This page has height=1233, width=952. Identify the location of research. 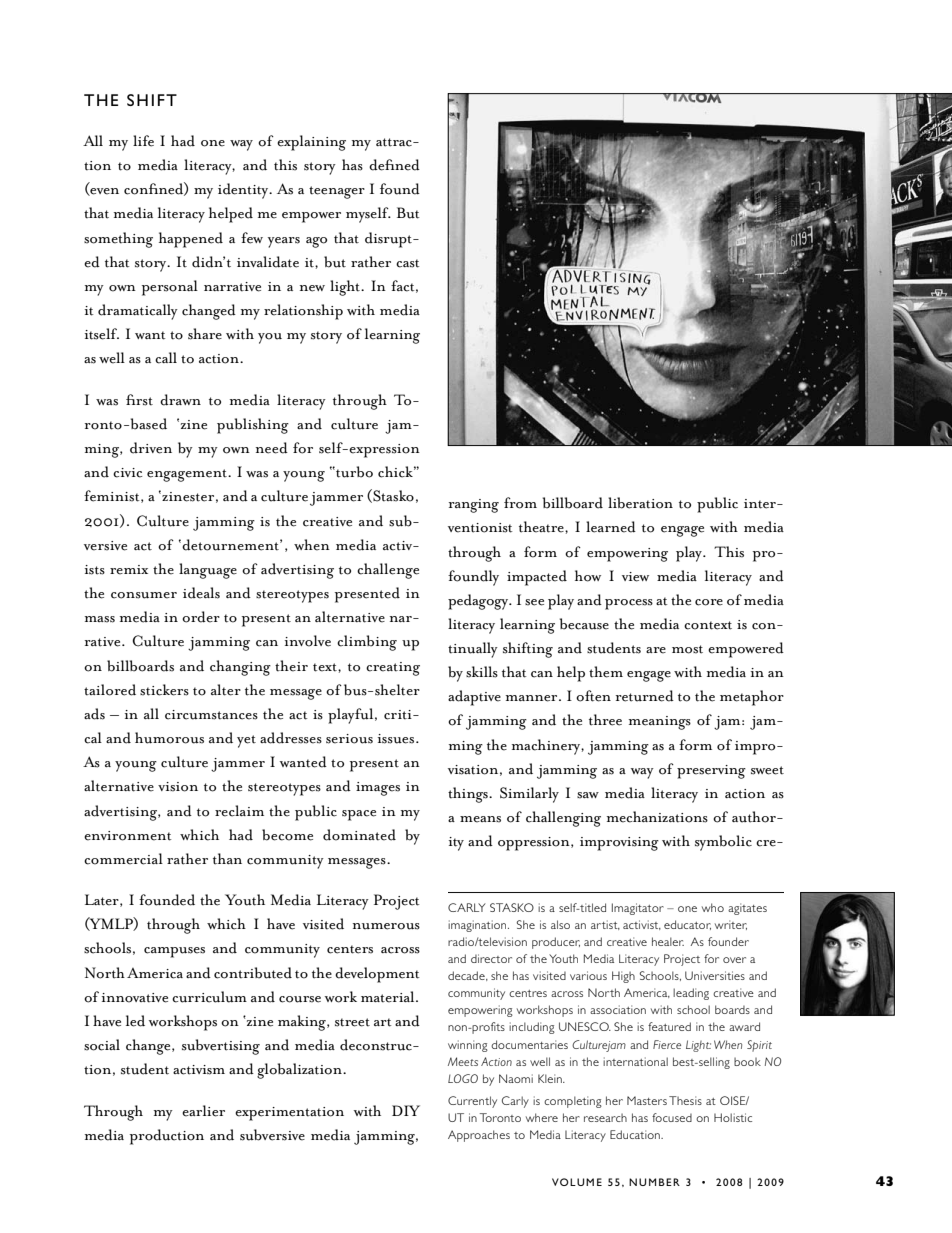
(605, 1117).
